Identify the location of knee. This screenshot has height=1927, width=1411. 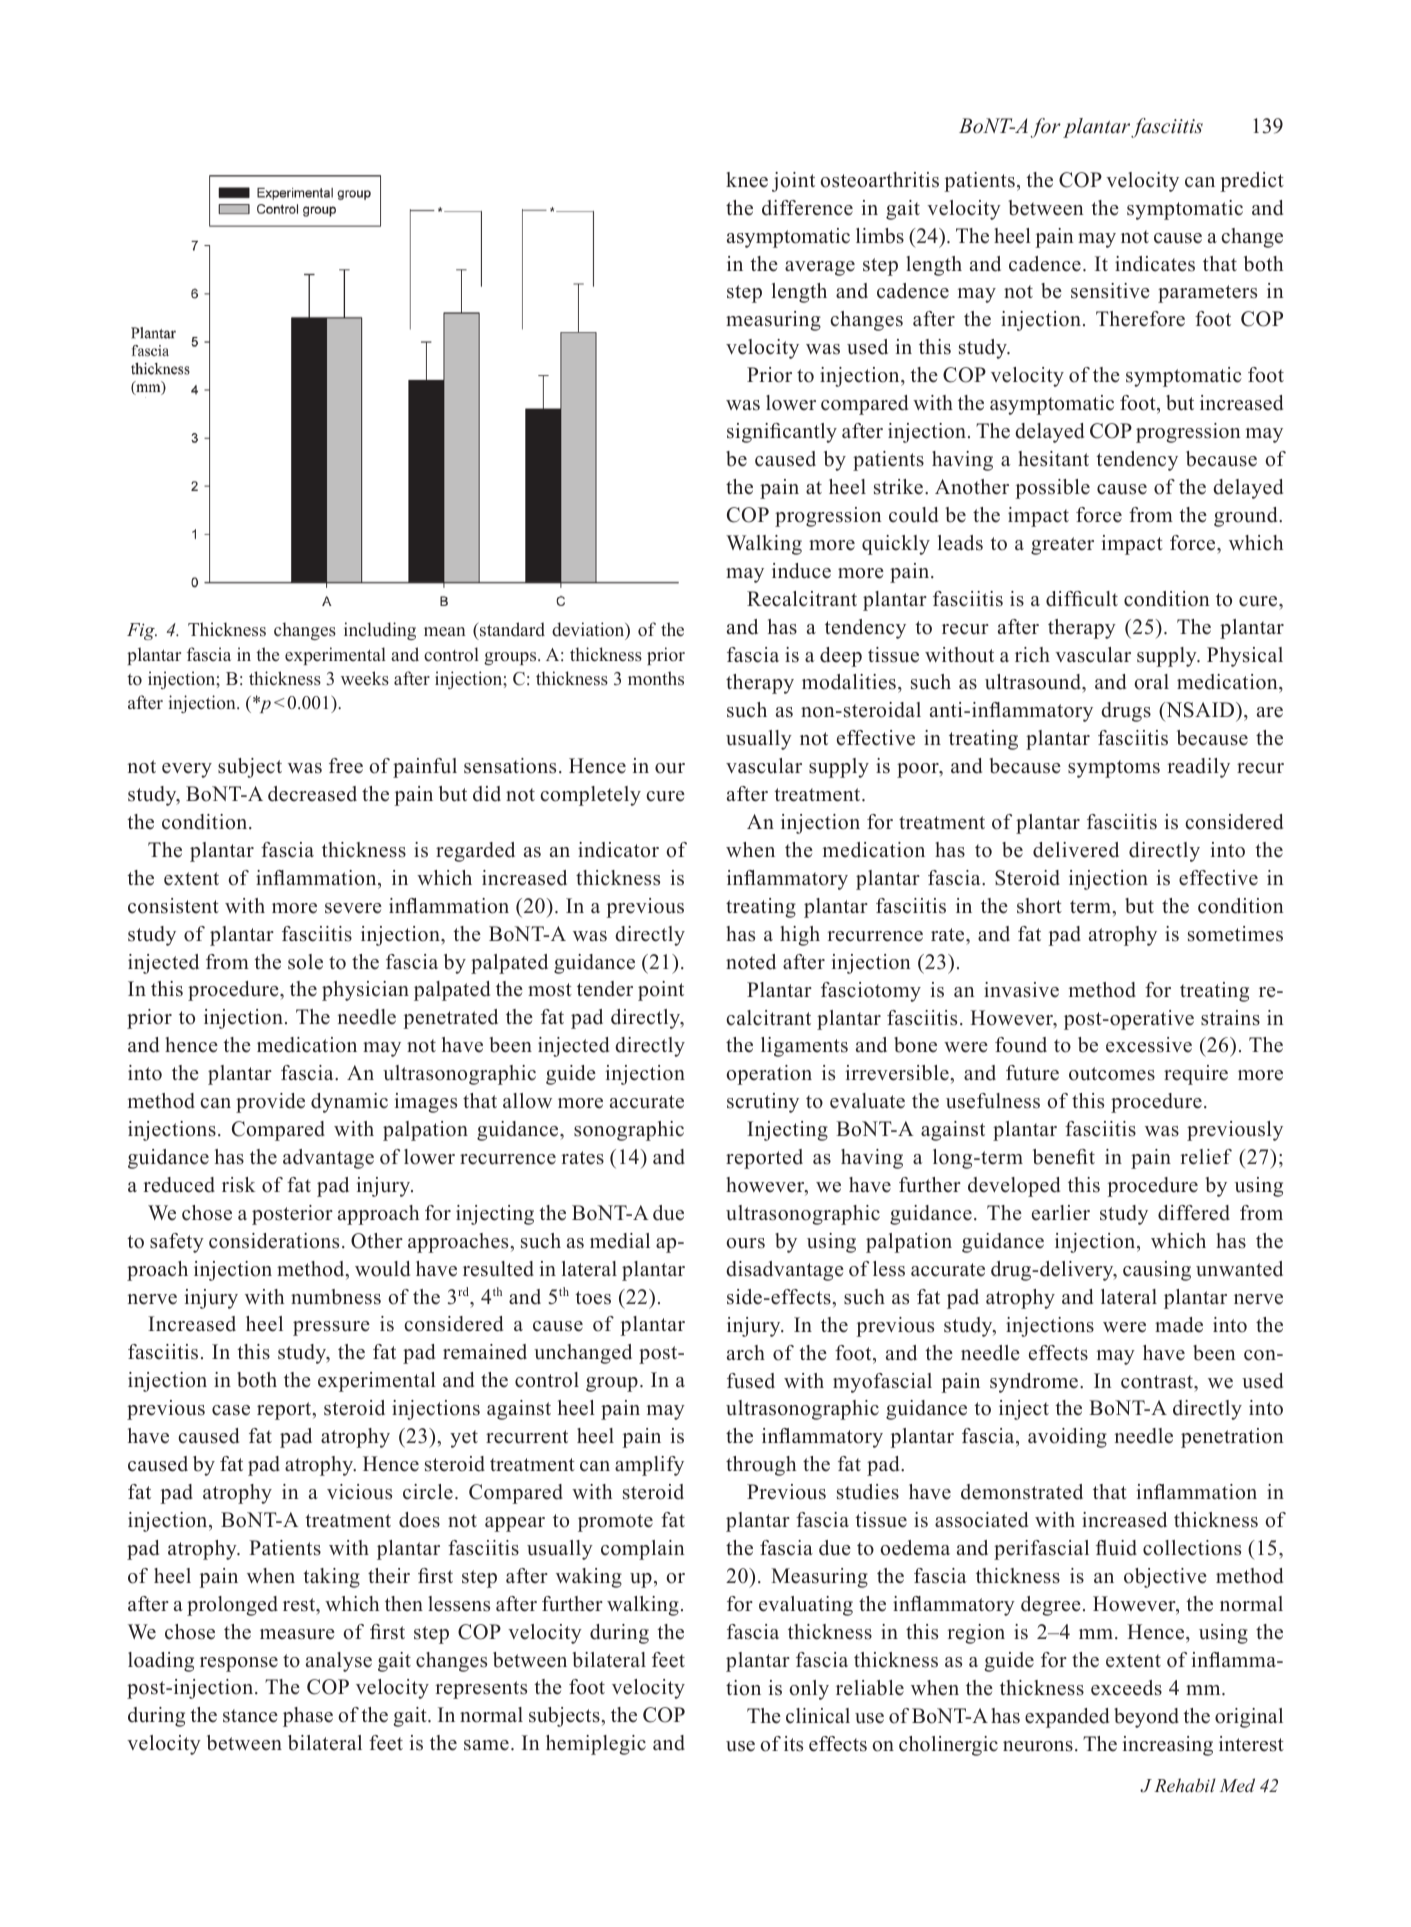
(747, 180).
